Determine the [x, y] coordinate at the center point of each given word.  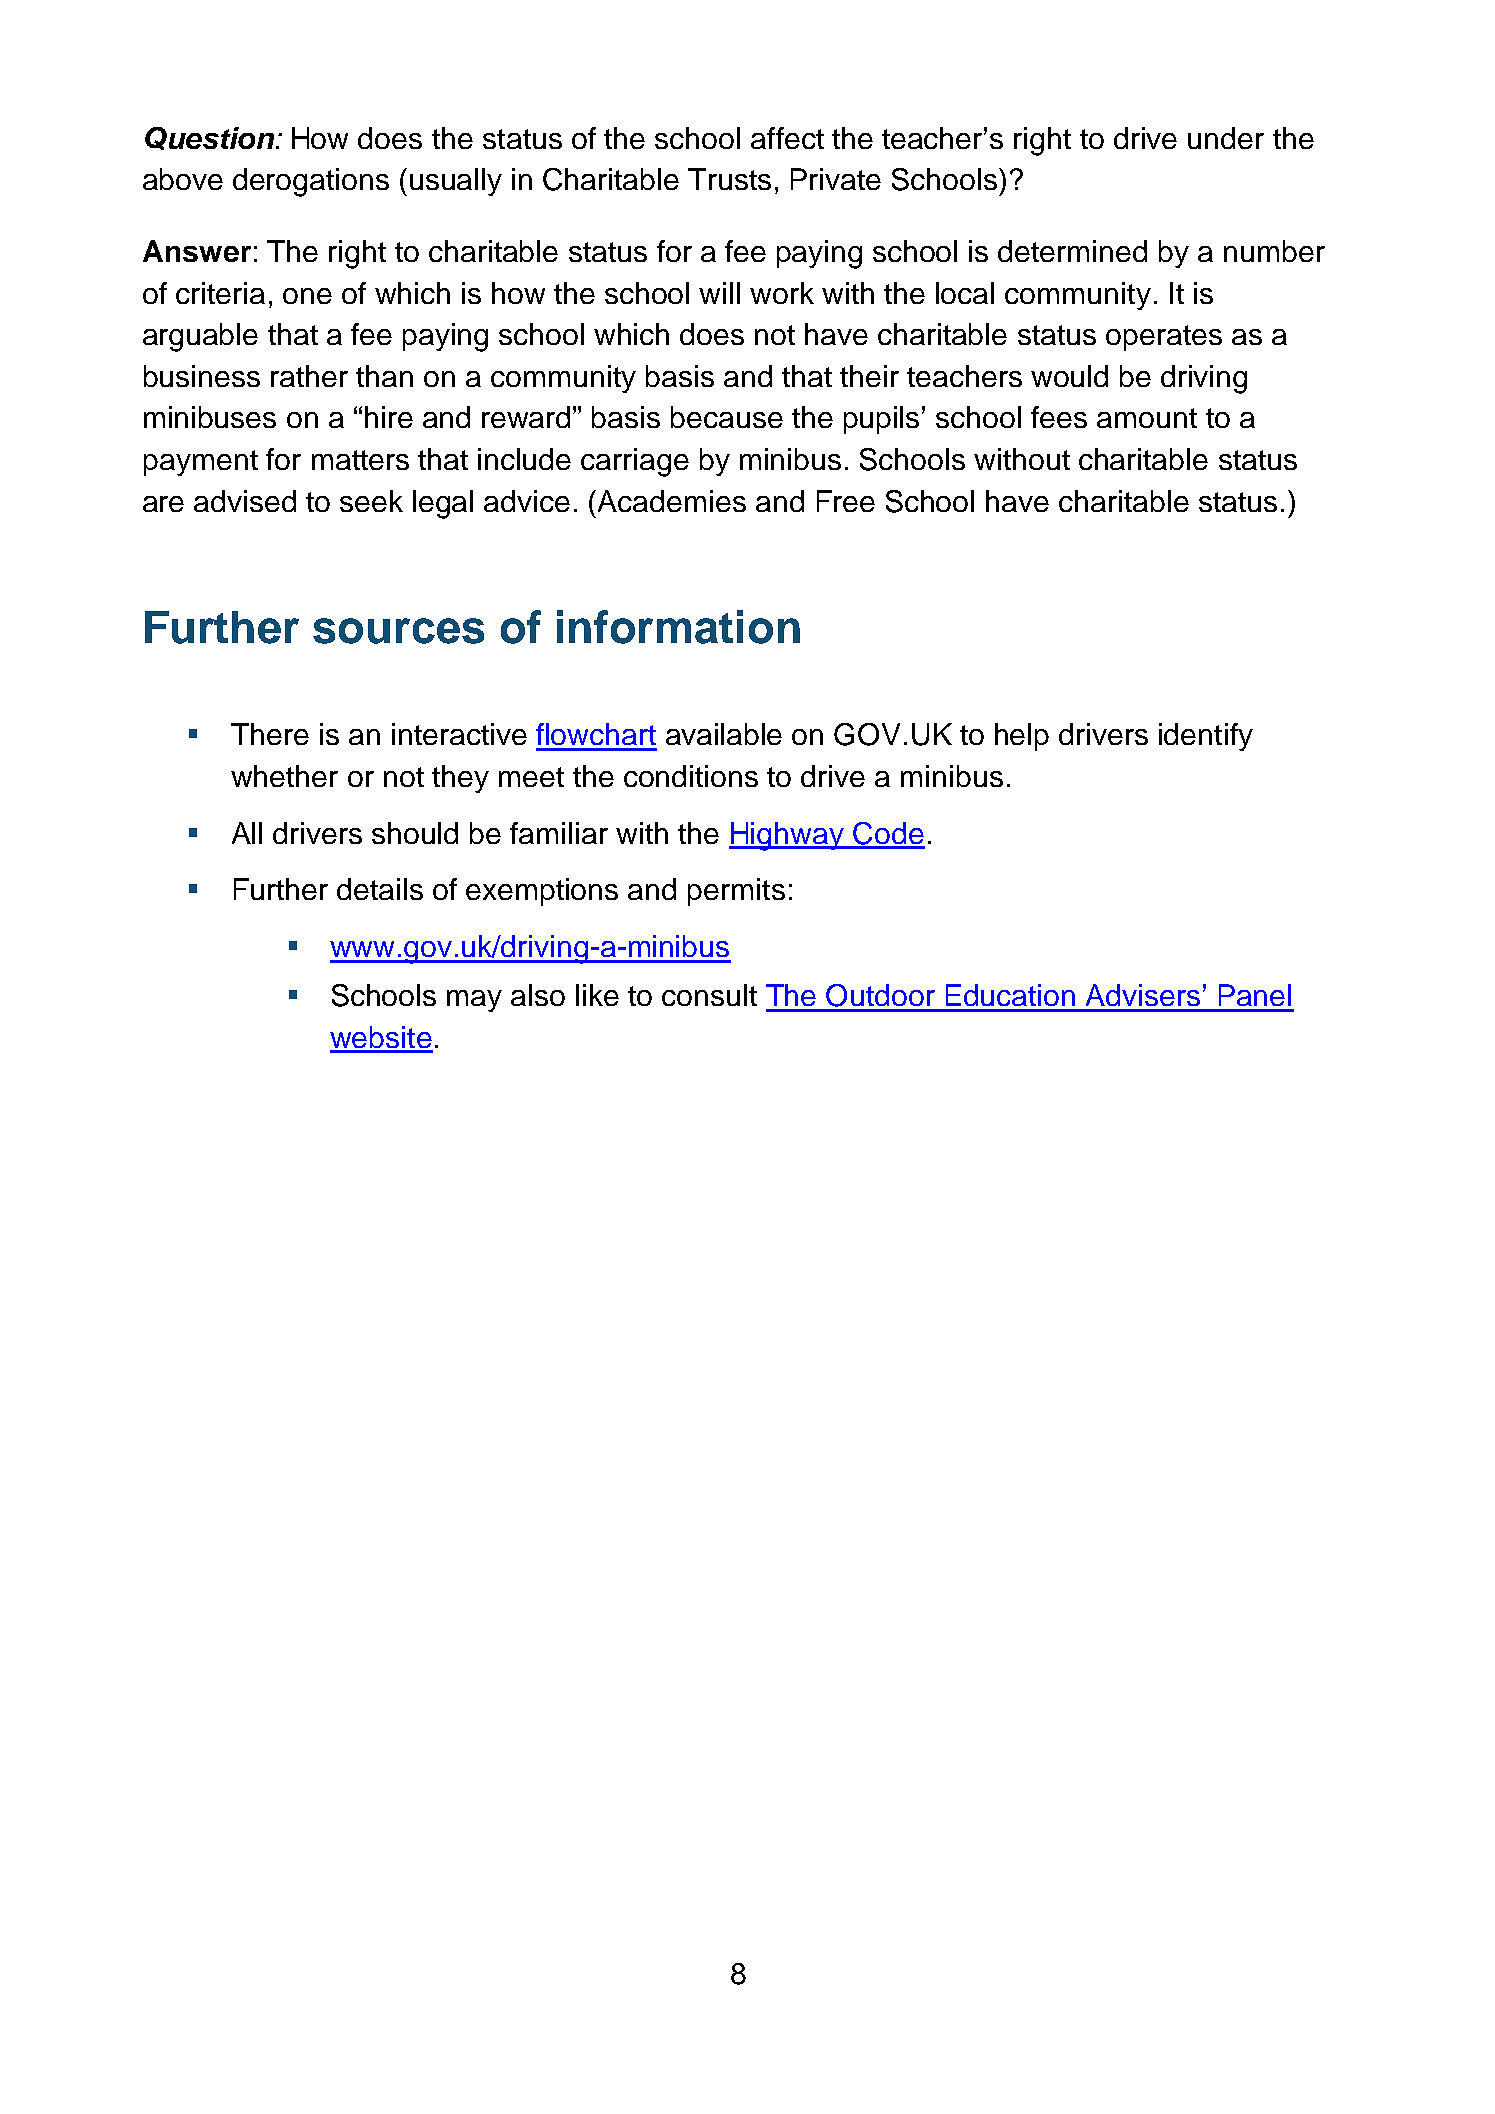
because [727, 417]
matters [360, 460]
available [724, 734]
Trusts [729, 179]
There [270, 734]
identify [1206, 737]
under [1226, 138]
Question [209, 138]
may [474, 1001]
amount [1147, 418]
